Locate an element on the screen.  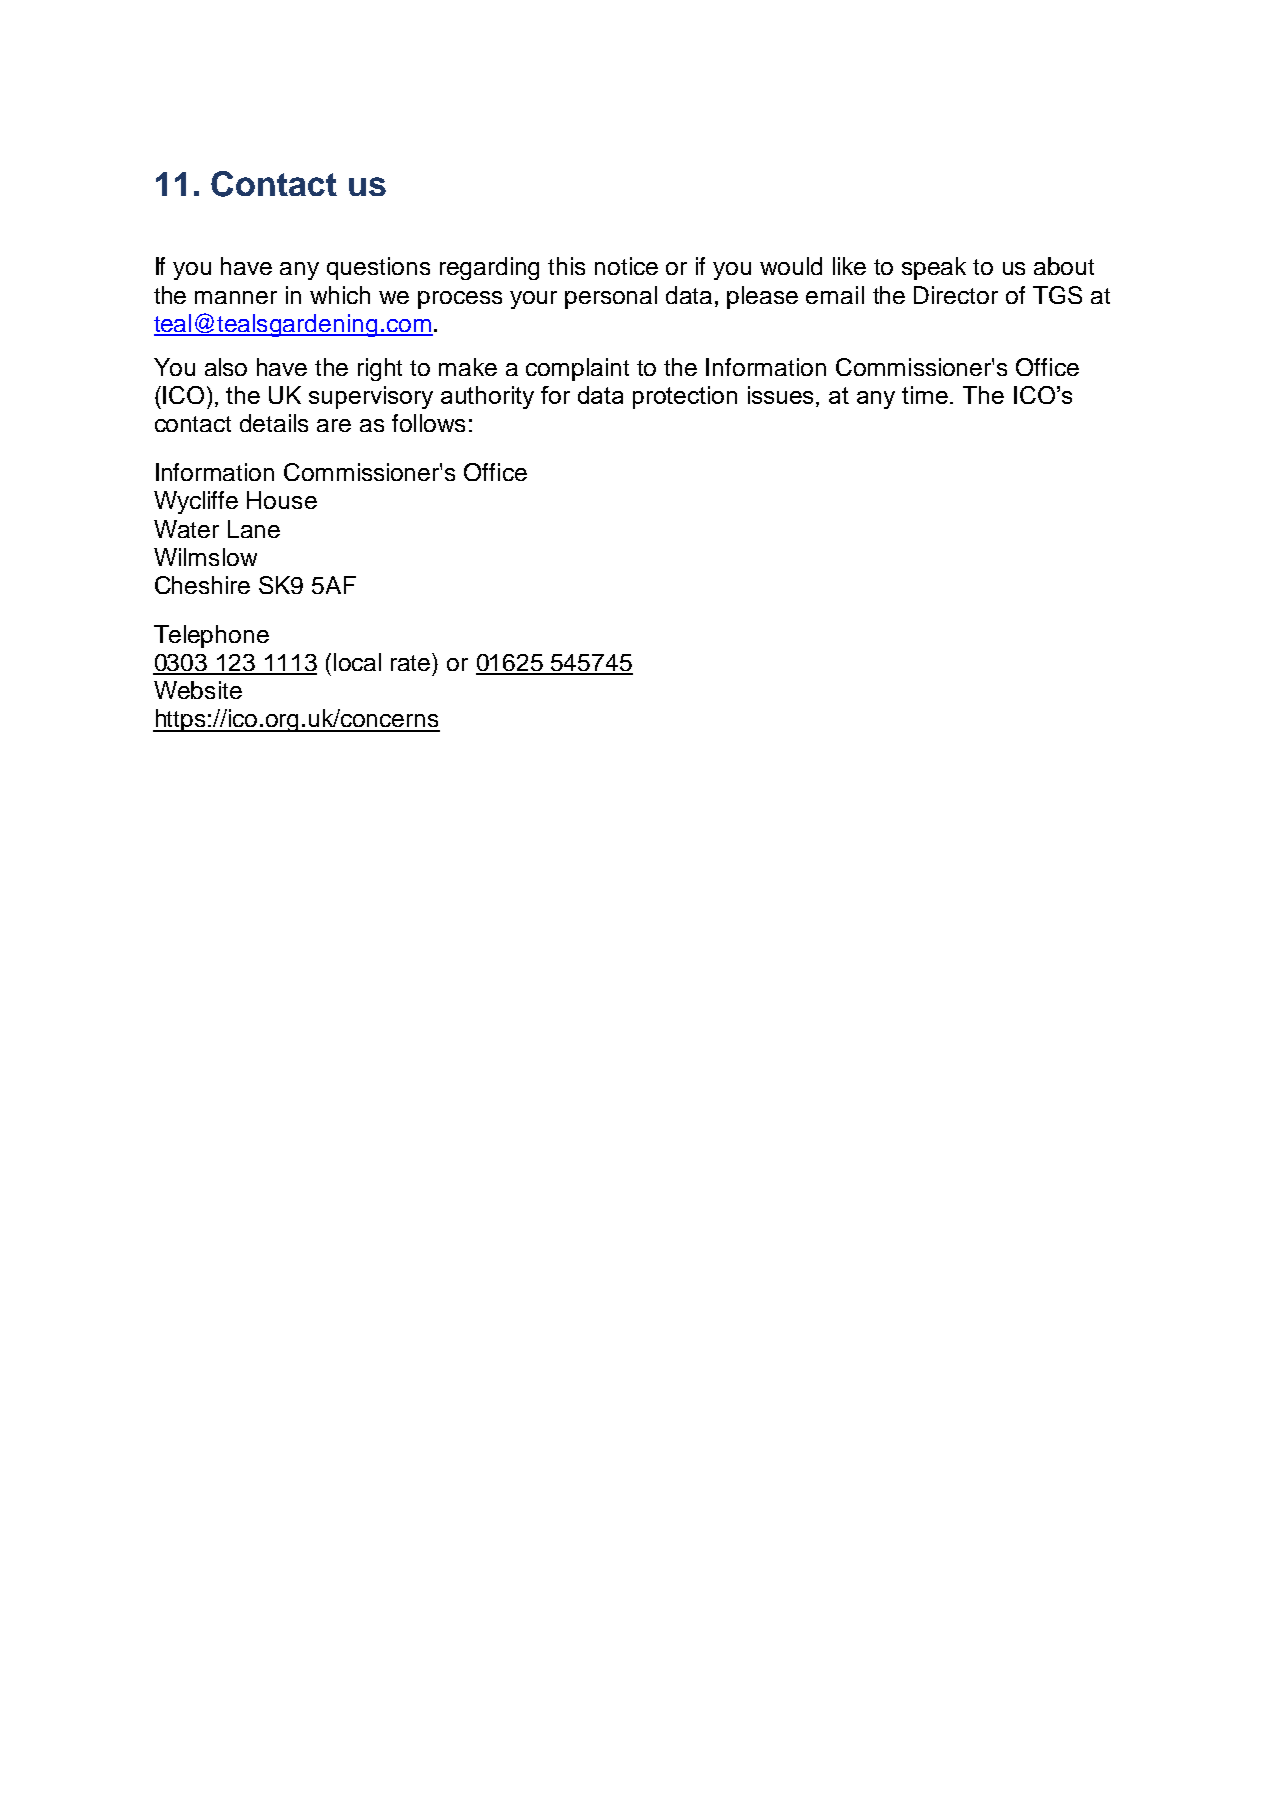
rate is located at coordinates (412, 662).
